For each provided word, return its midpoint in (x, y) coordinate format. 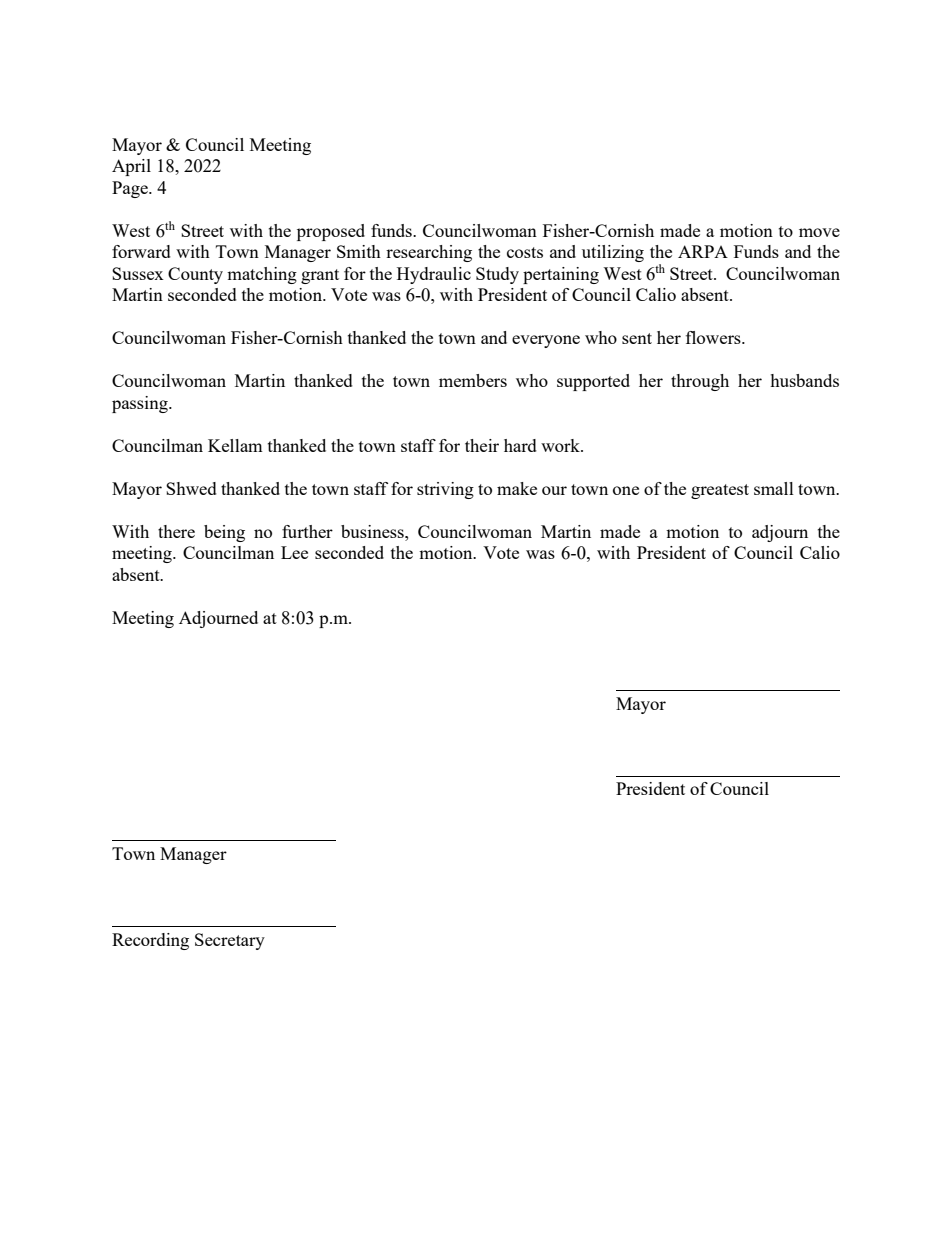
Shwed (191, 488)
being (224, 533)
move (819, 232)
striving (445, 490)
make (517, 488)
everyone (546, 341)
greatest (720, 491)
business (373, 531)
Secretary (230, 941)
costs (525, 252)
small (774, 488)
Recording (150, 941)
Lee (294, 552)
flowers (714, 337)
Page (131, 189)
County (195, 275)
